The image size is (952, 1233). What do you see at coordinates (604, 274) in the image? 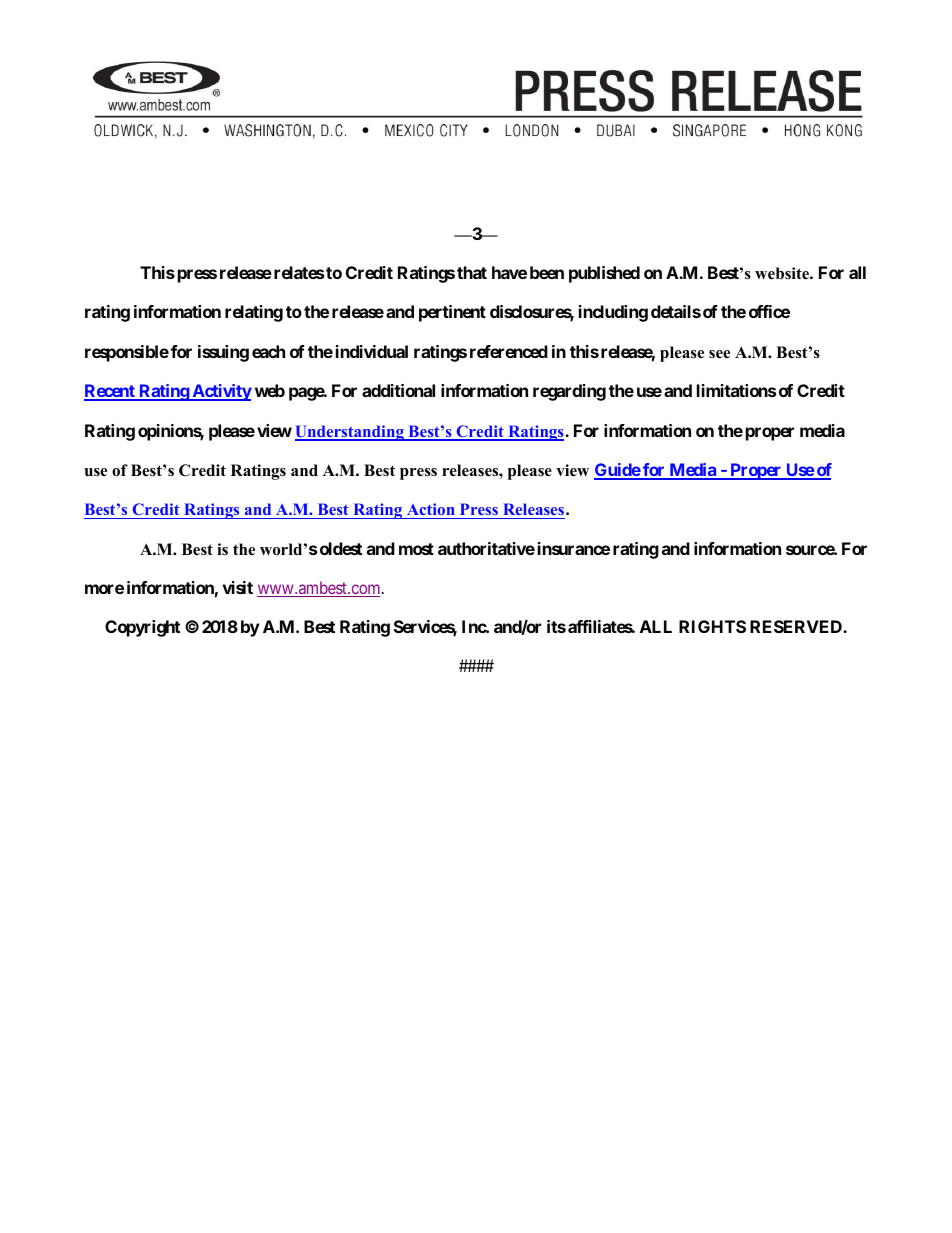
I see `published` at bounding box center [604, 274].
